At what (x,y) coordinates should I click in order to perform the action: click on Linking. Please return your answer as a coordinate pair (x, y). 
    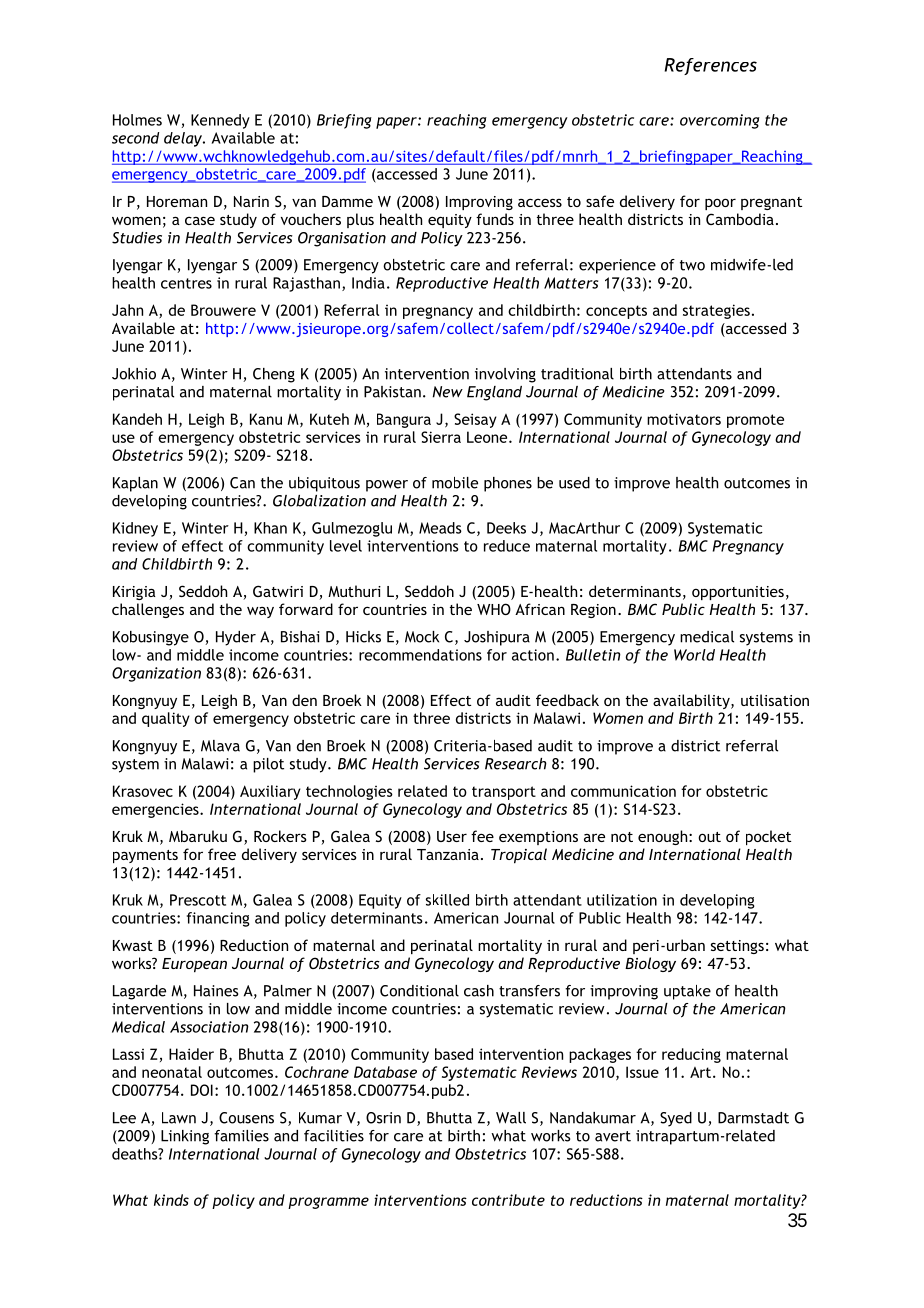
    Looking at the image, I should click on (185, 1137).
